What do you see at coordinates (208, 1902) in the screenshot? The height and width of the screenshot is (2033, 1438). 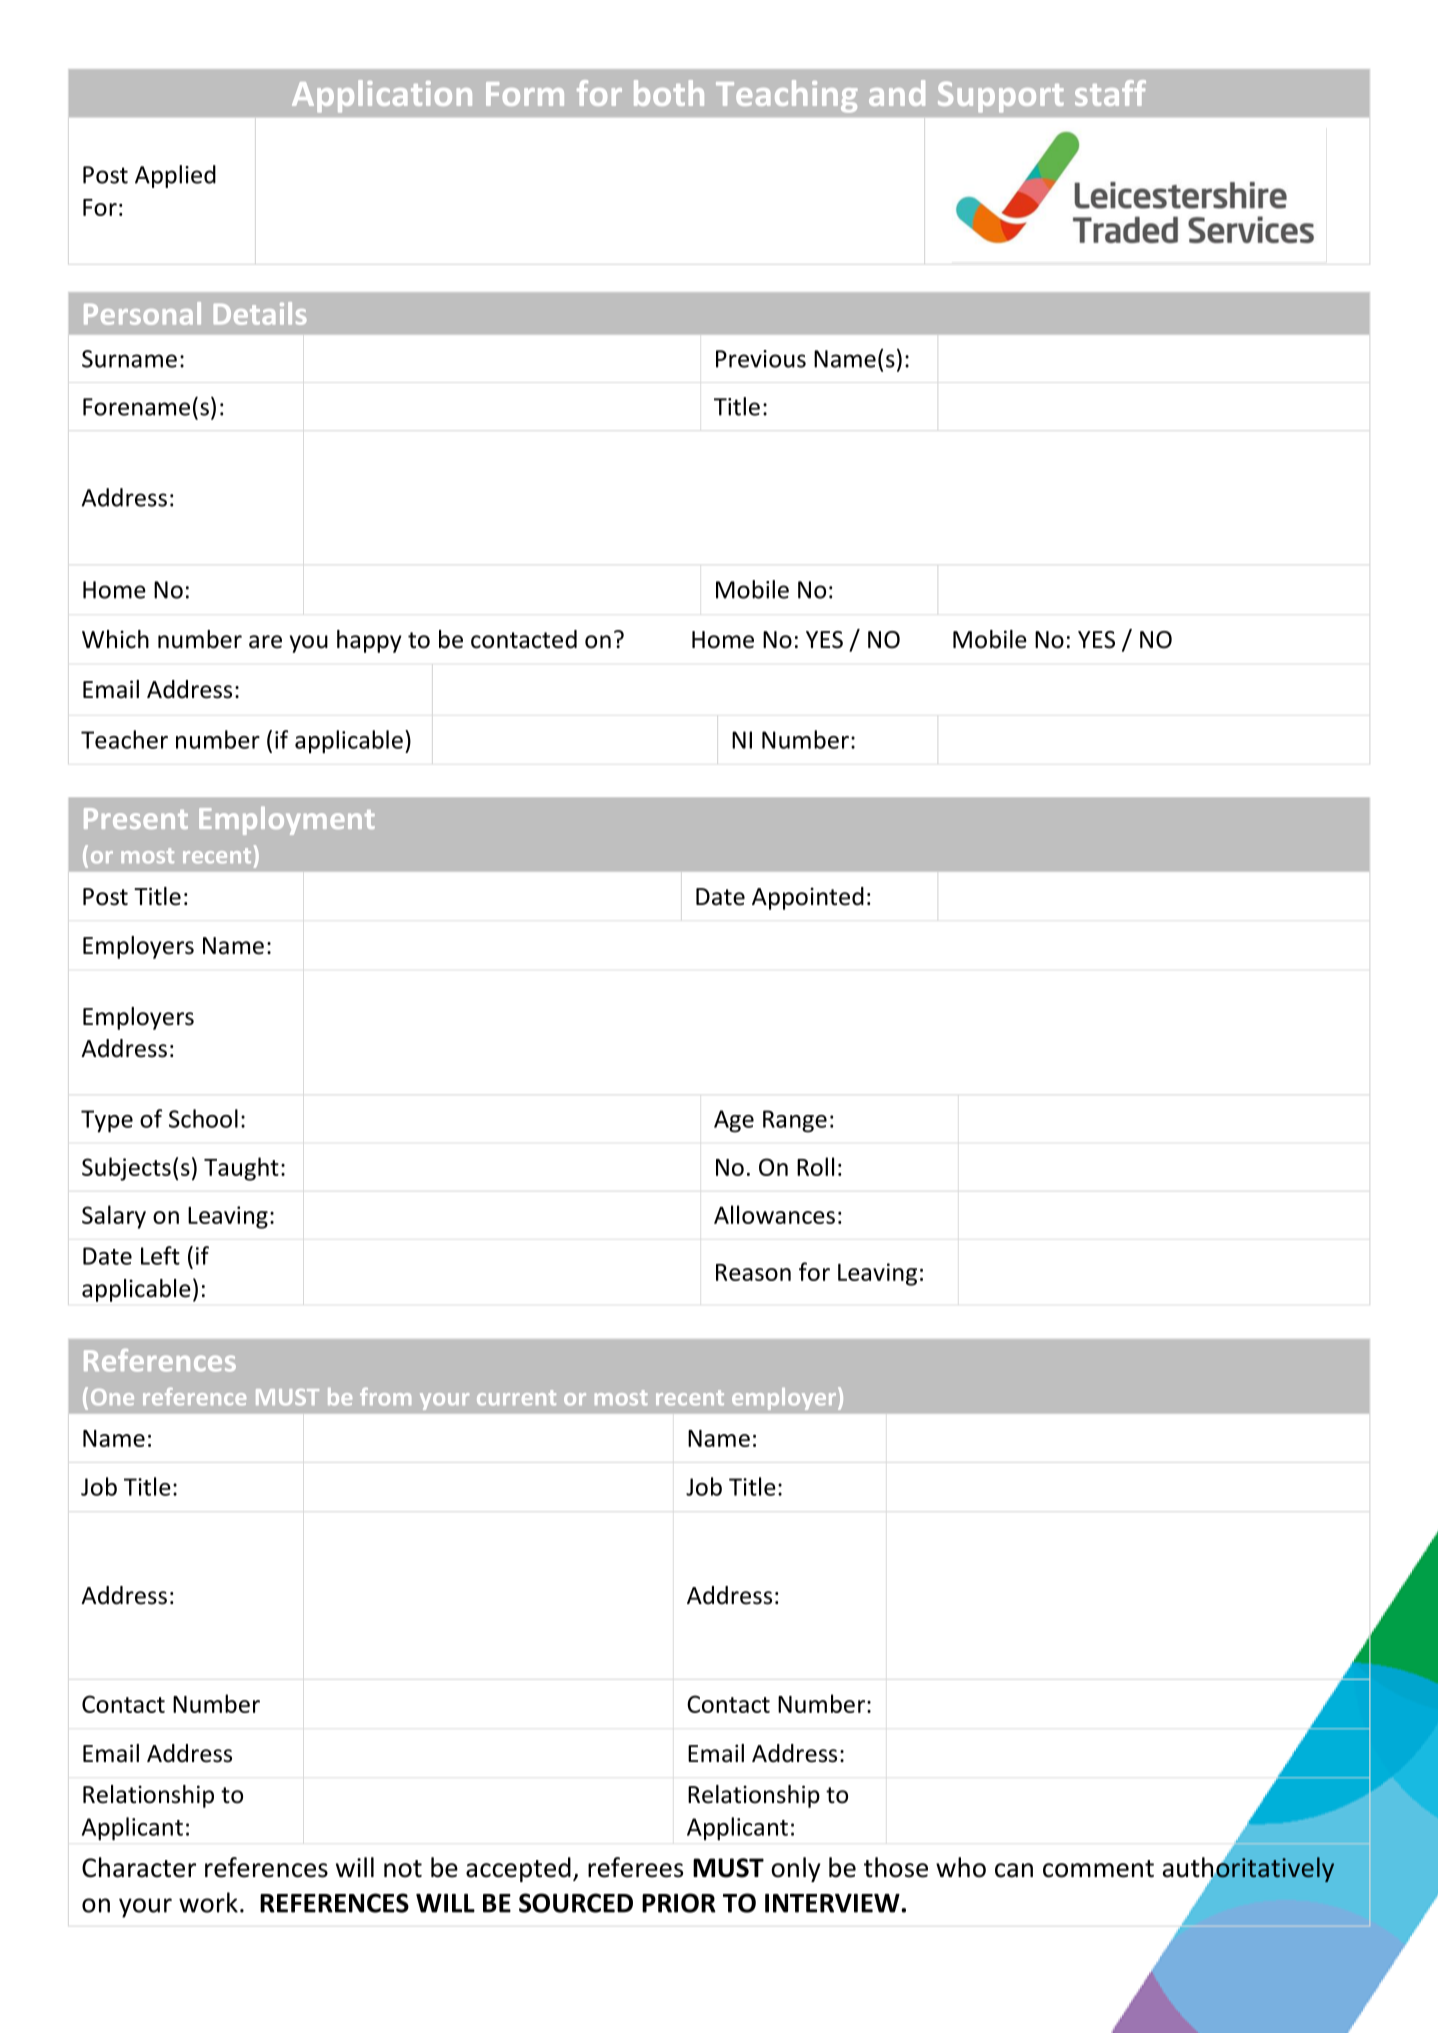 I see `work` at bounding box center [208, 1902].
